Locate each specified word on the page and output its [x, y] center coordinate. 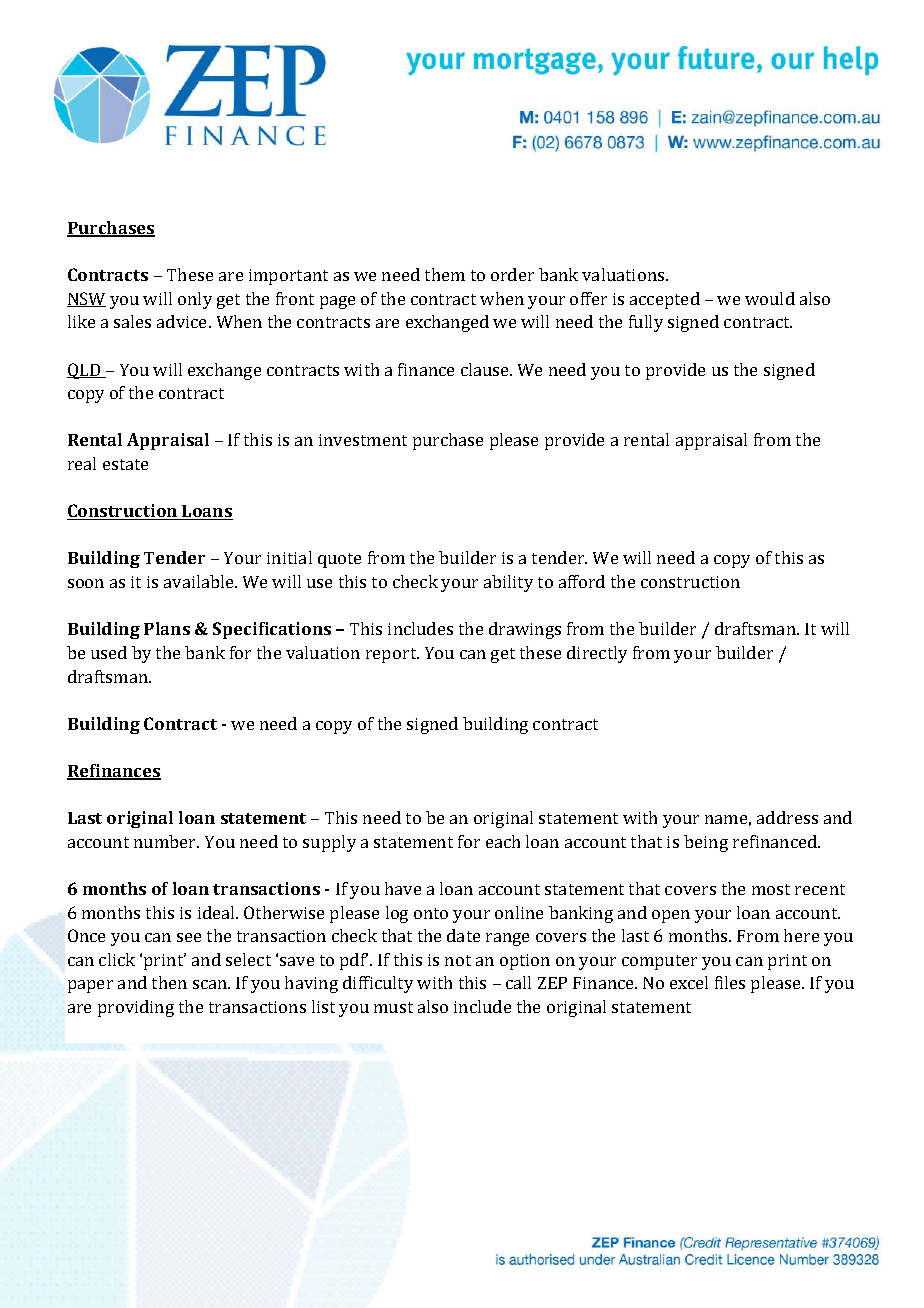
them [445, 274]
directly [597, 654]
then [169, 982]
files [730, 982]
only [195, 300]
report [392, 655]
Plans [167, 628]
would [770, 298]
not [458, 960]
